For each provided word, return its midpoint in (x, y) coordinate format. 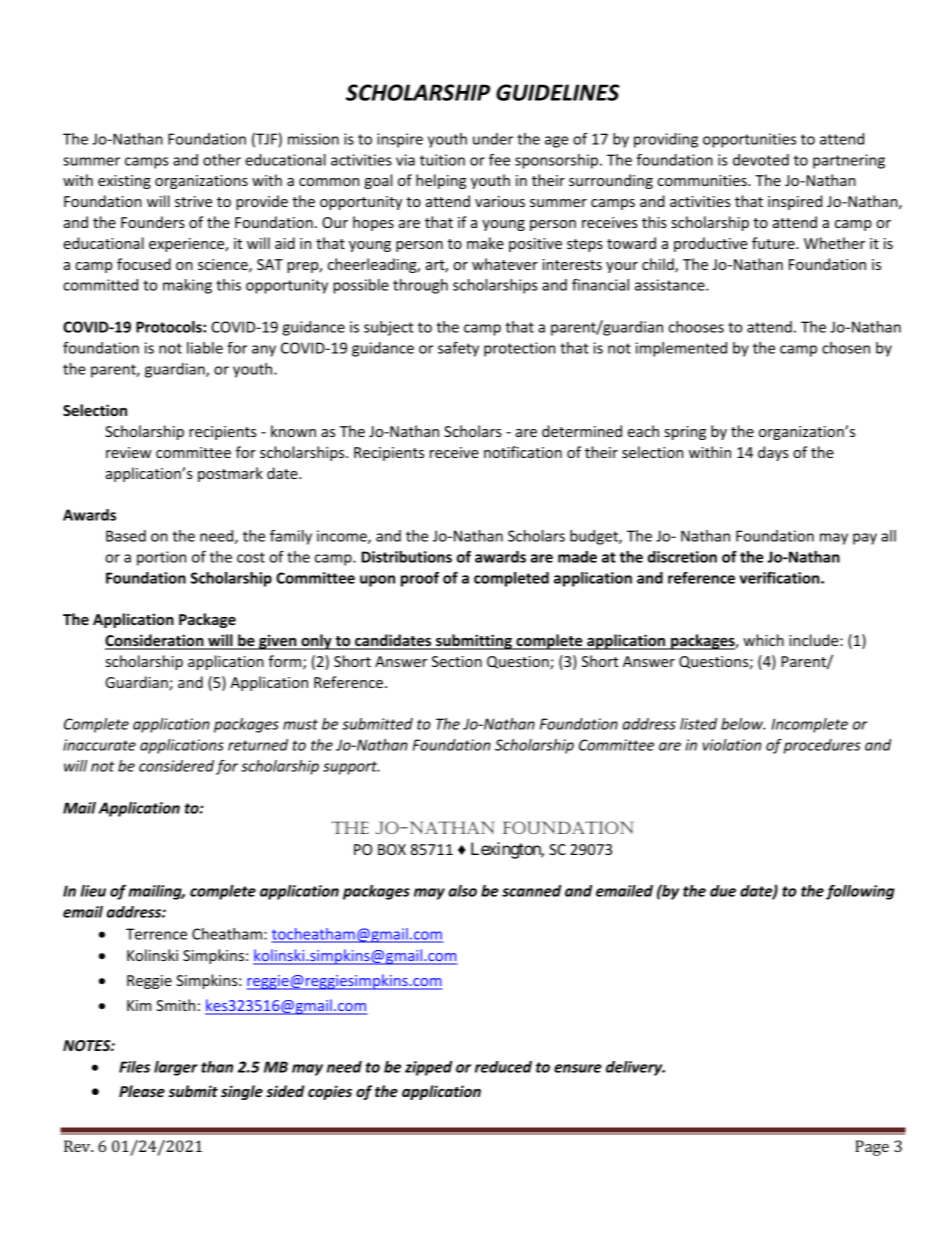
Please (142, 1091)
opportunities (749, 140)
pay (865, 539)
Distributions (406, 557)
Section (457, 661)
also (462, 891)
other (222, 160)
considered (176, 766)
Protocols (170, 327)
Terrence (156, 934)
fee (499, 160)
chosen (846, 348)
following (860, 892)
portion (161, 558)
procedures (822, 746)
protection (519, 349)
